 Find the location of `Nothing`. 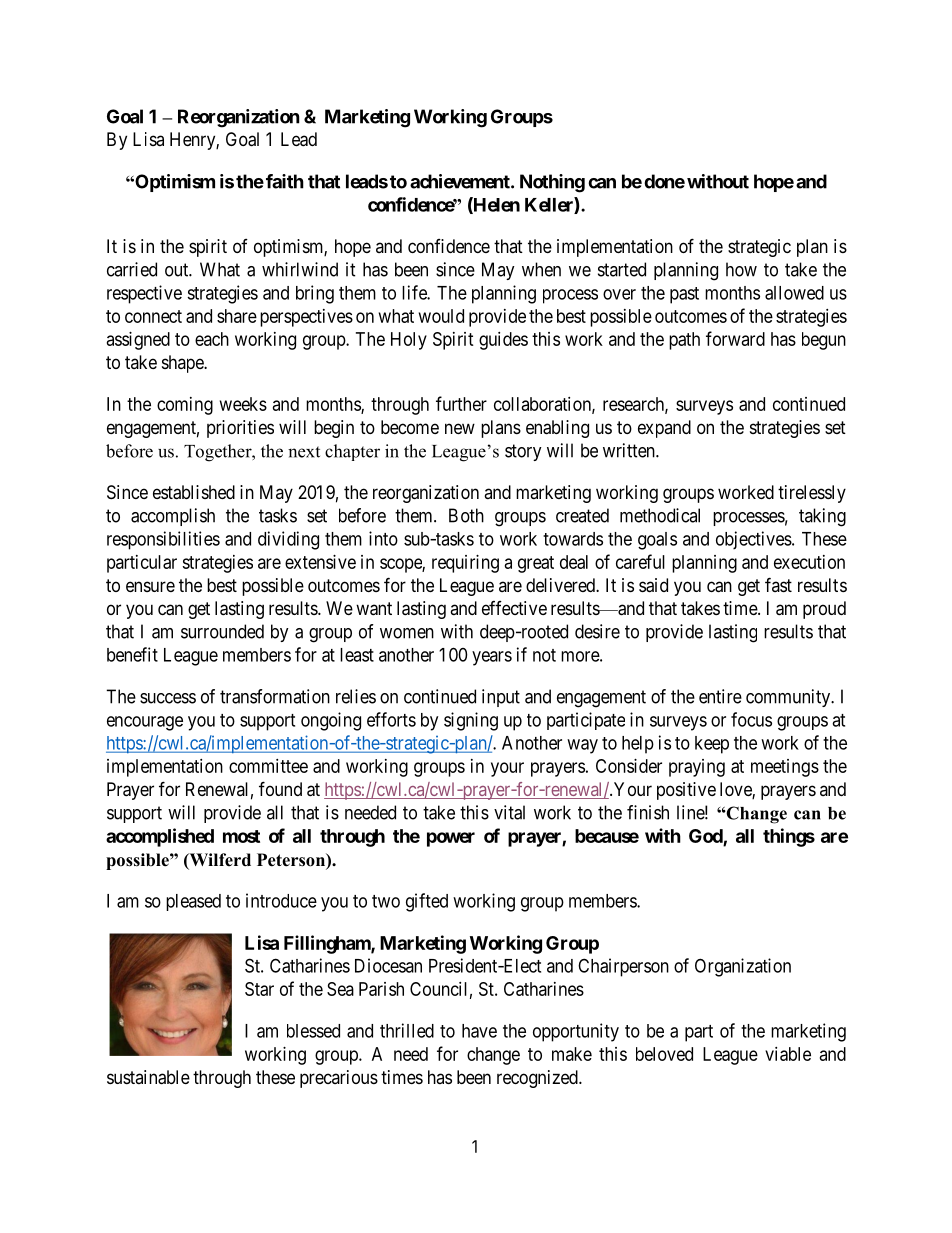

Nothing is located at coordinates (552, 183).
